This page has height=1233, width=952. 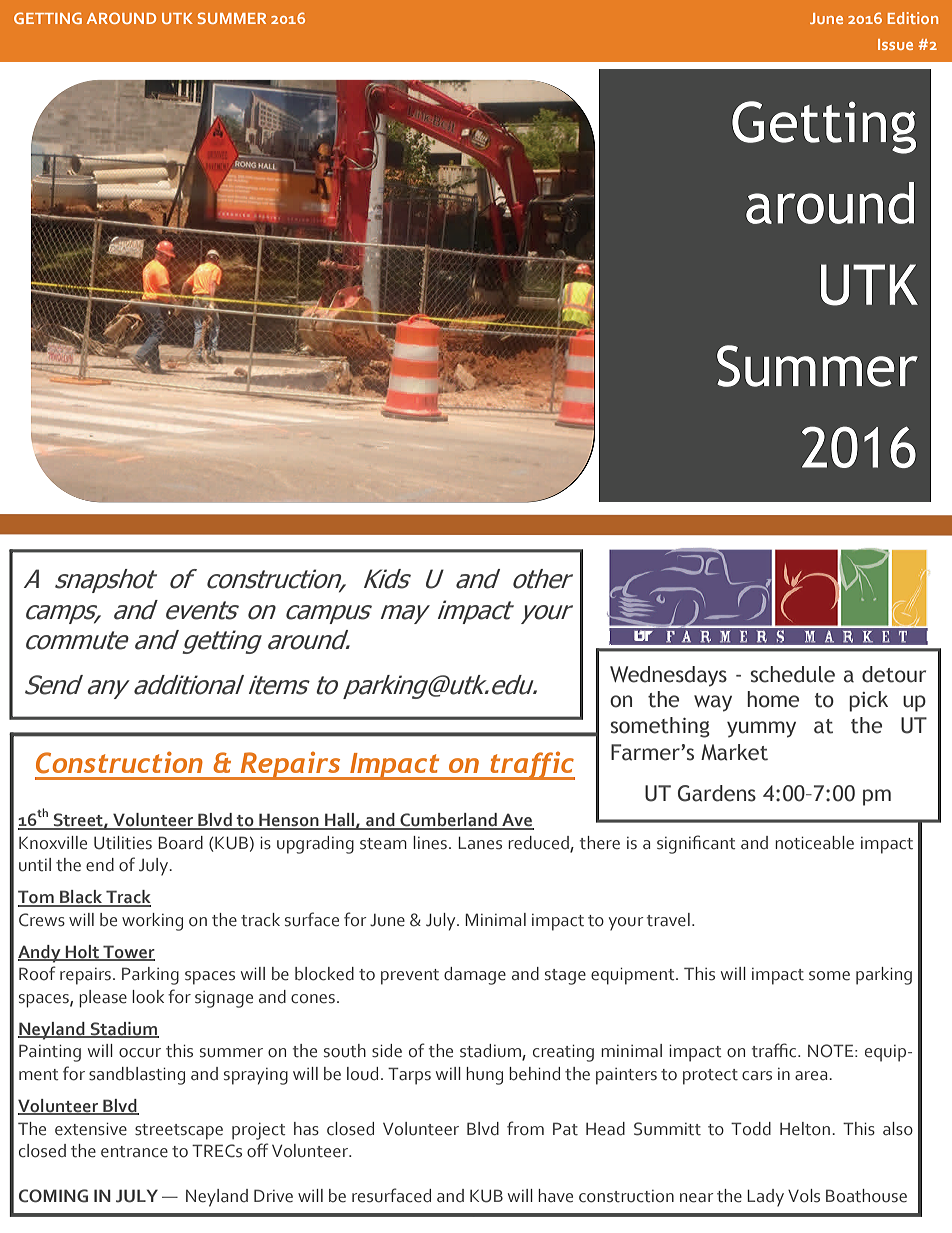 What do you see at coordinates (792, 674) in the page?
I see `schedule` at bounding box center [792, 674].
